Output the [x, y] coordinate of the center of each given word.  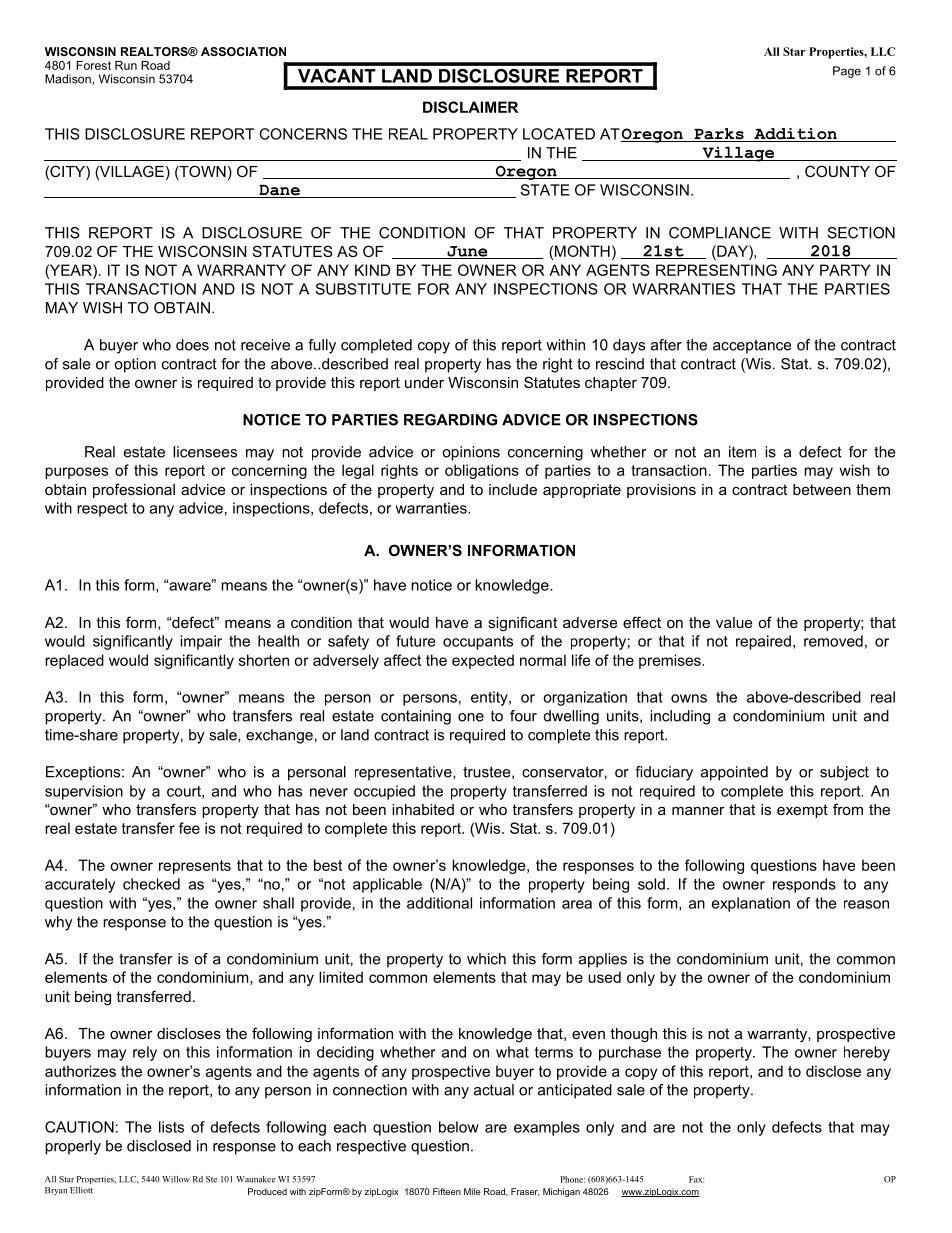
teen [450, 1191]
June [467, 252]
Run [126, 65]
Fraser [525, 1192]
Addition [795, 135]
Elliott [81, 1190]
